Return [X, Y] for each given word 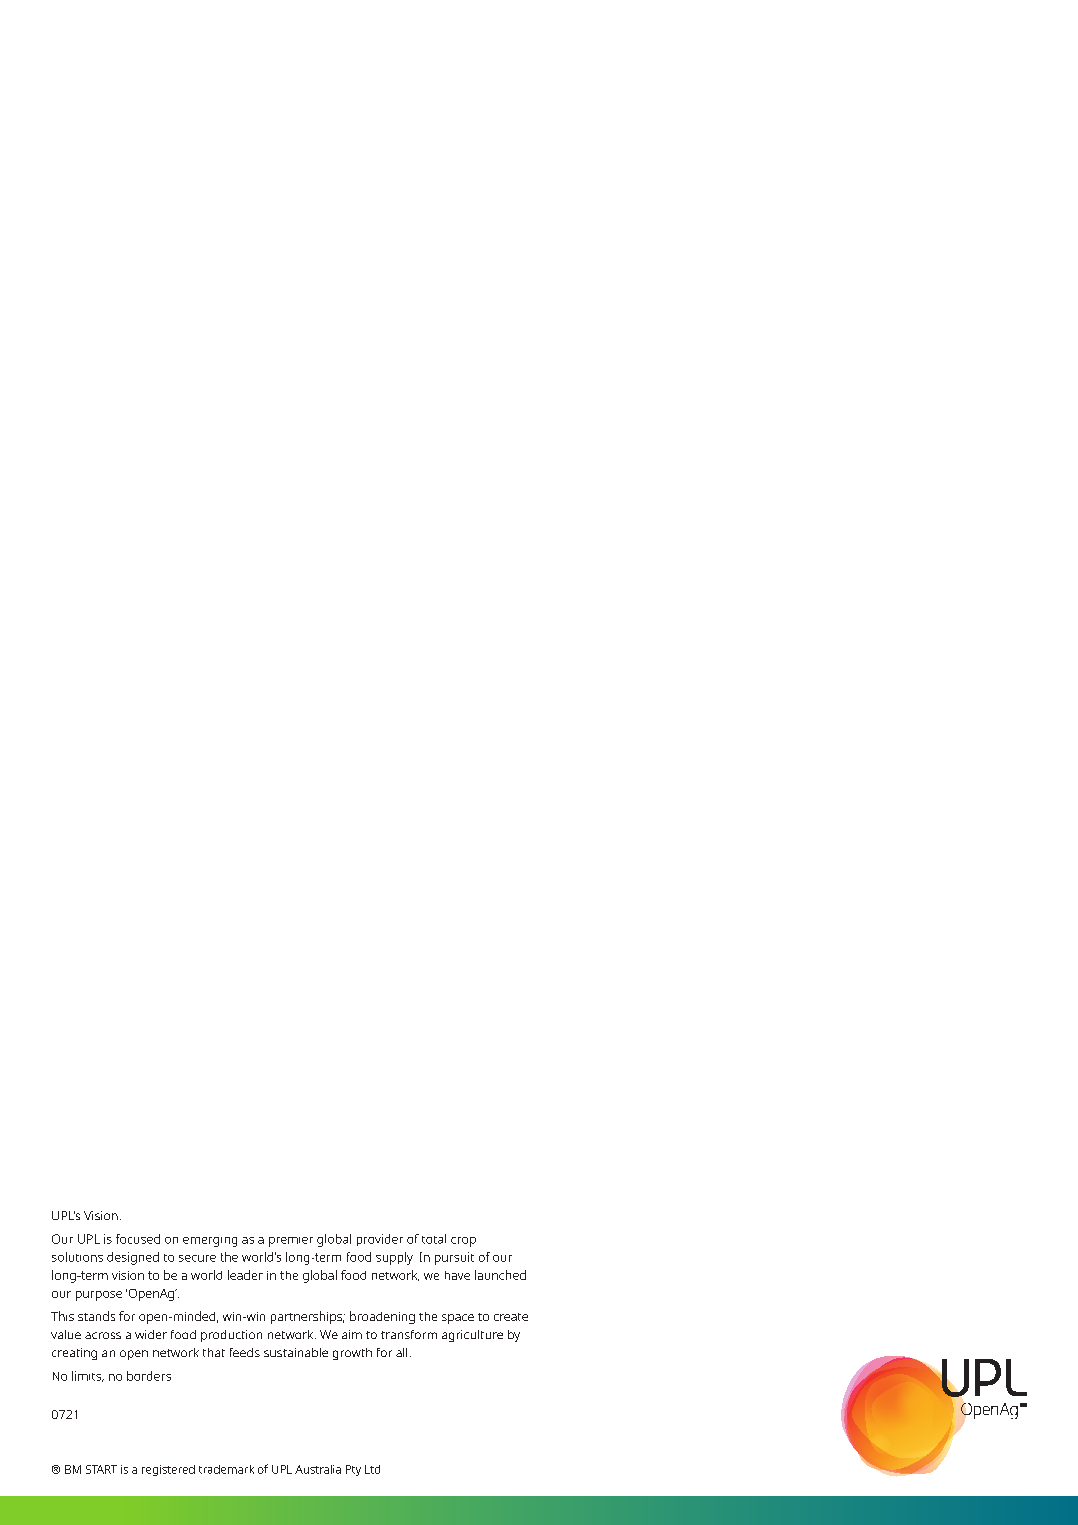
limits [88, 1376]
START [101, 1469]
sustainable [296, 1352]
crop [463, 1242]
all [401, 1352]
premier [291, 1242]
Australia [318, 1469]
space [458, 1319]
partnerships [308, 1317]
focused [138, 1239]
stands [96, 1316]
